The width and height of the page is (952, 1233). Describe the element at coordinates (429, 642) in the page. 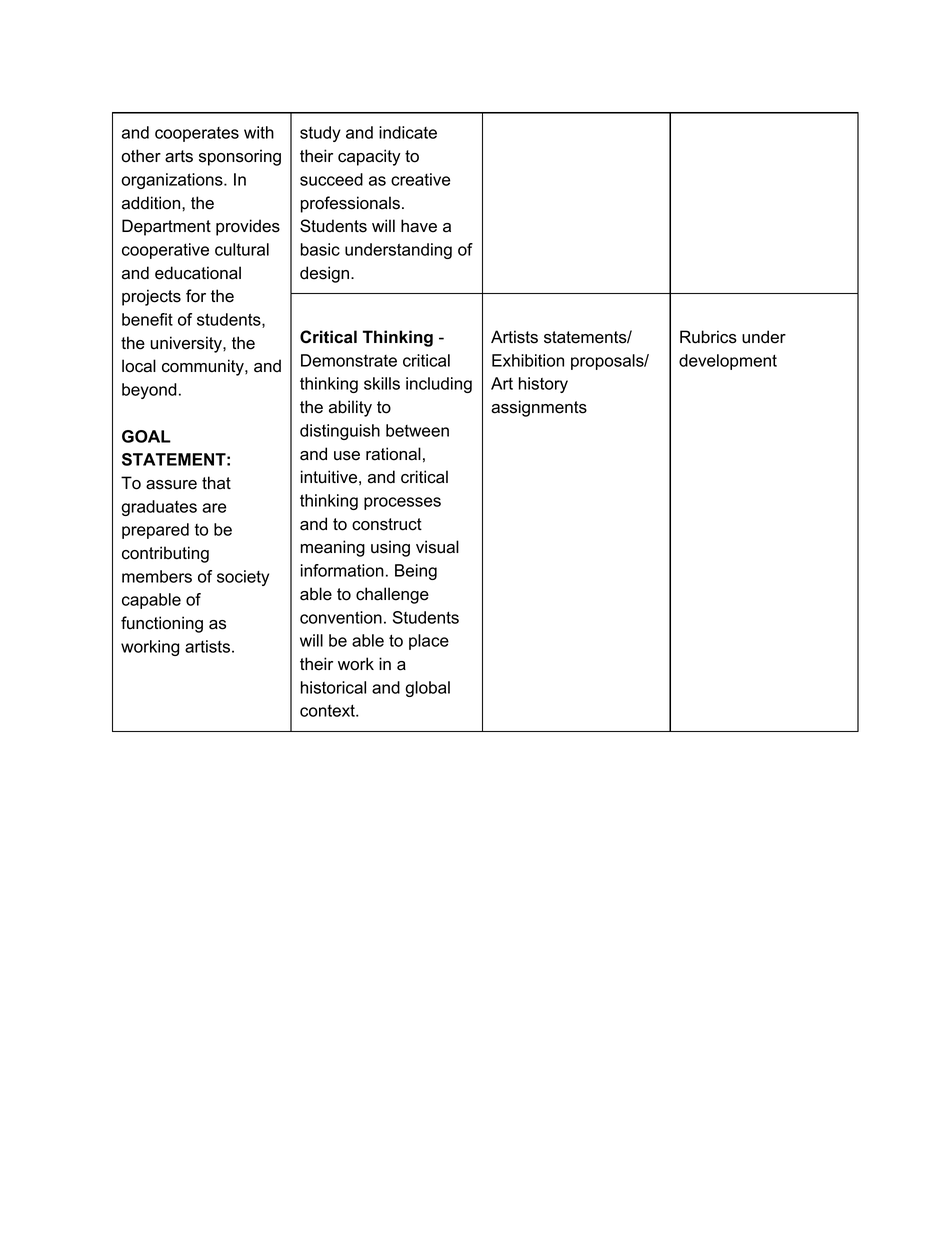

I see `place` at that location.
